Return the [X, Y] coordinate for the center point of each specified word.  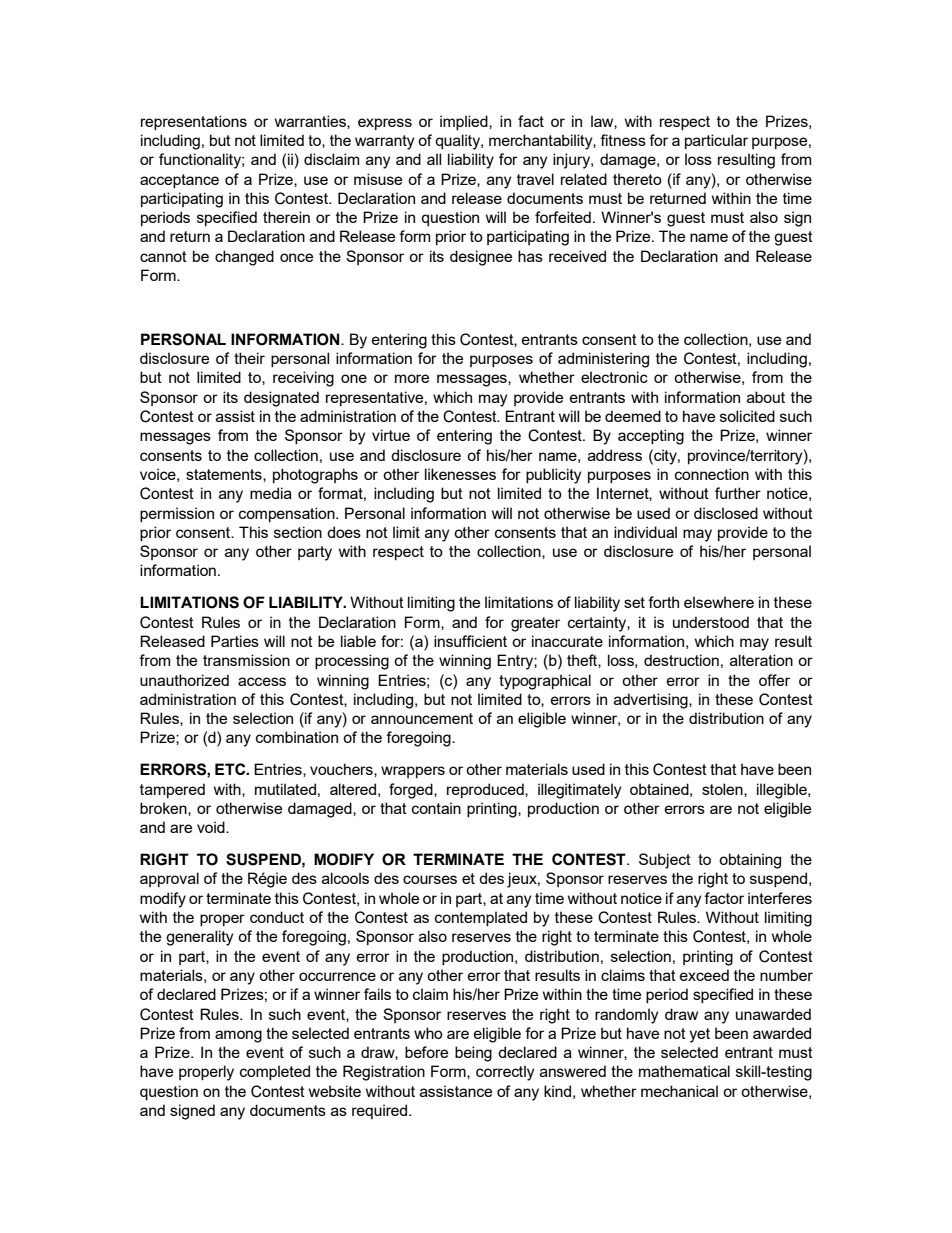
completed [275, 1072]
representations [194, 122]
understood [711, 622]
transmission [246, 660]
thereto [637, 179]
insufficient [470, 641]
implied [465, 122]
